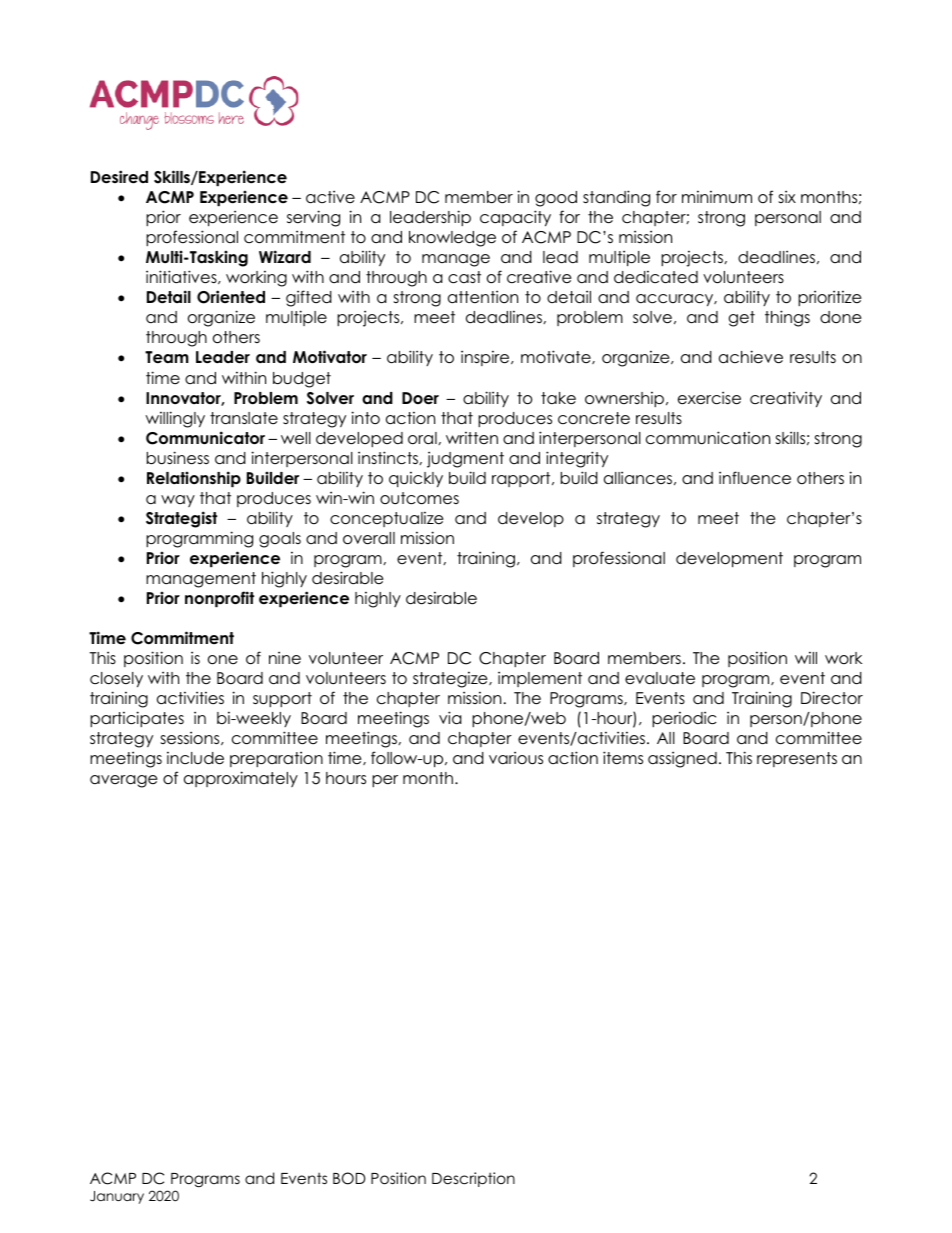 The width and height of the document is (952, 1233). Describe the element at coordinates (515, 218) in the document. I see `capacity` at that location.
